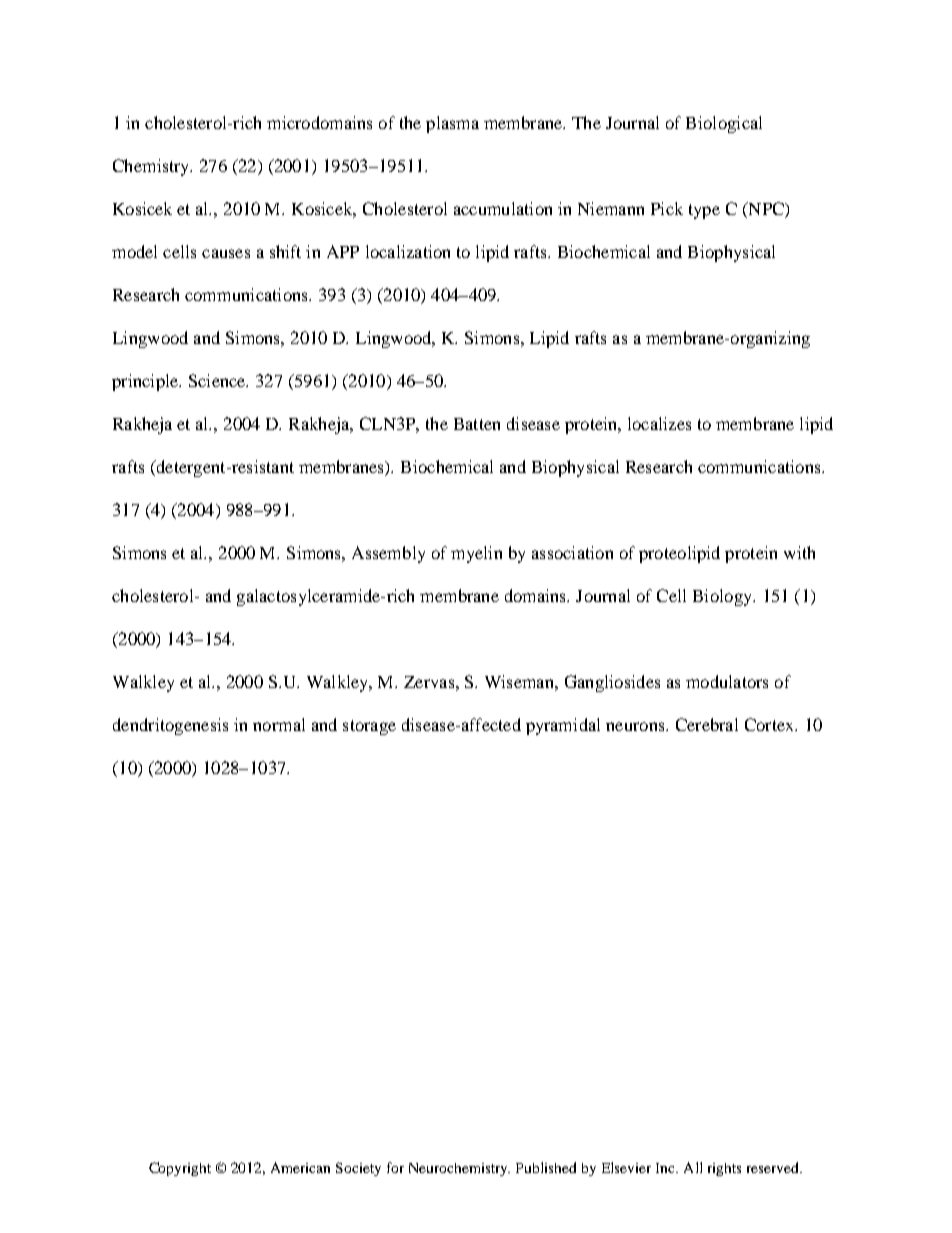 The height and width of the screenshot is (1233, 952). I want to click on plasma, so click(452, 124).
